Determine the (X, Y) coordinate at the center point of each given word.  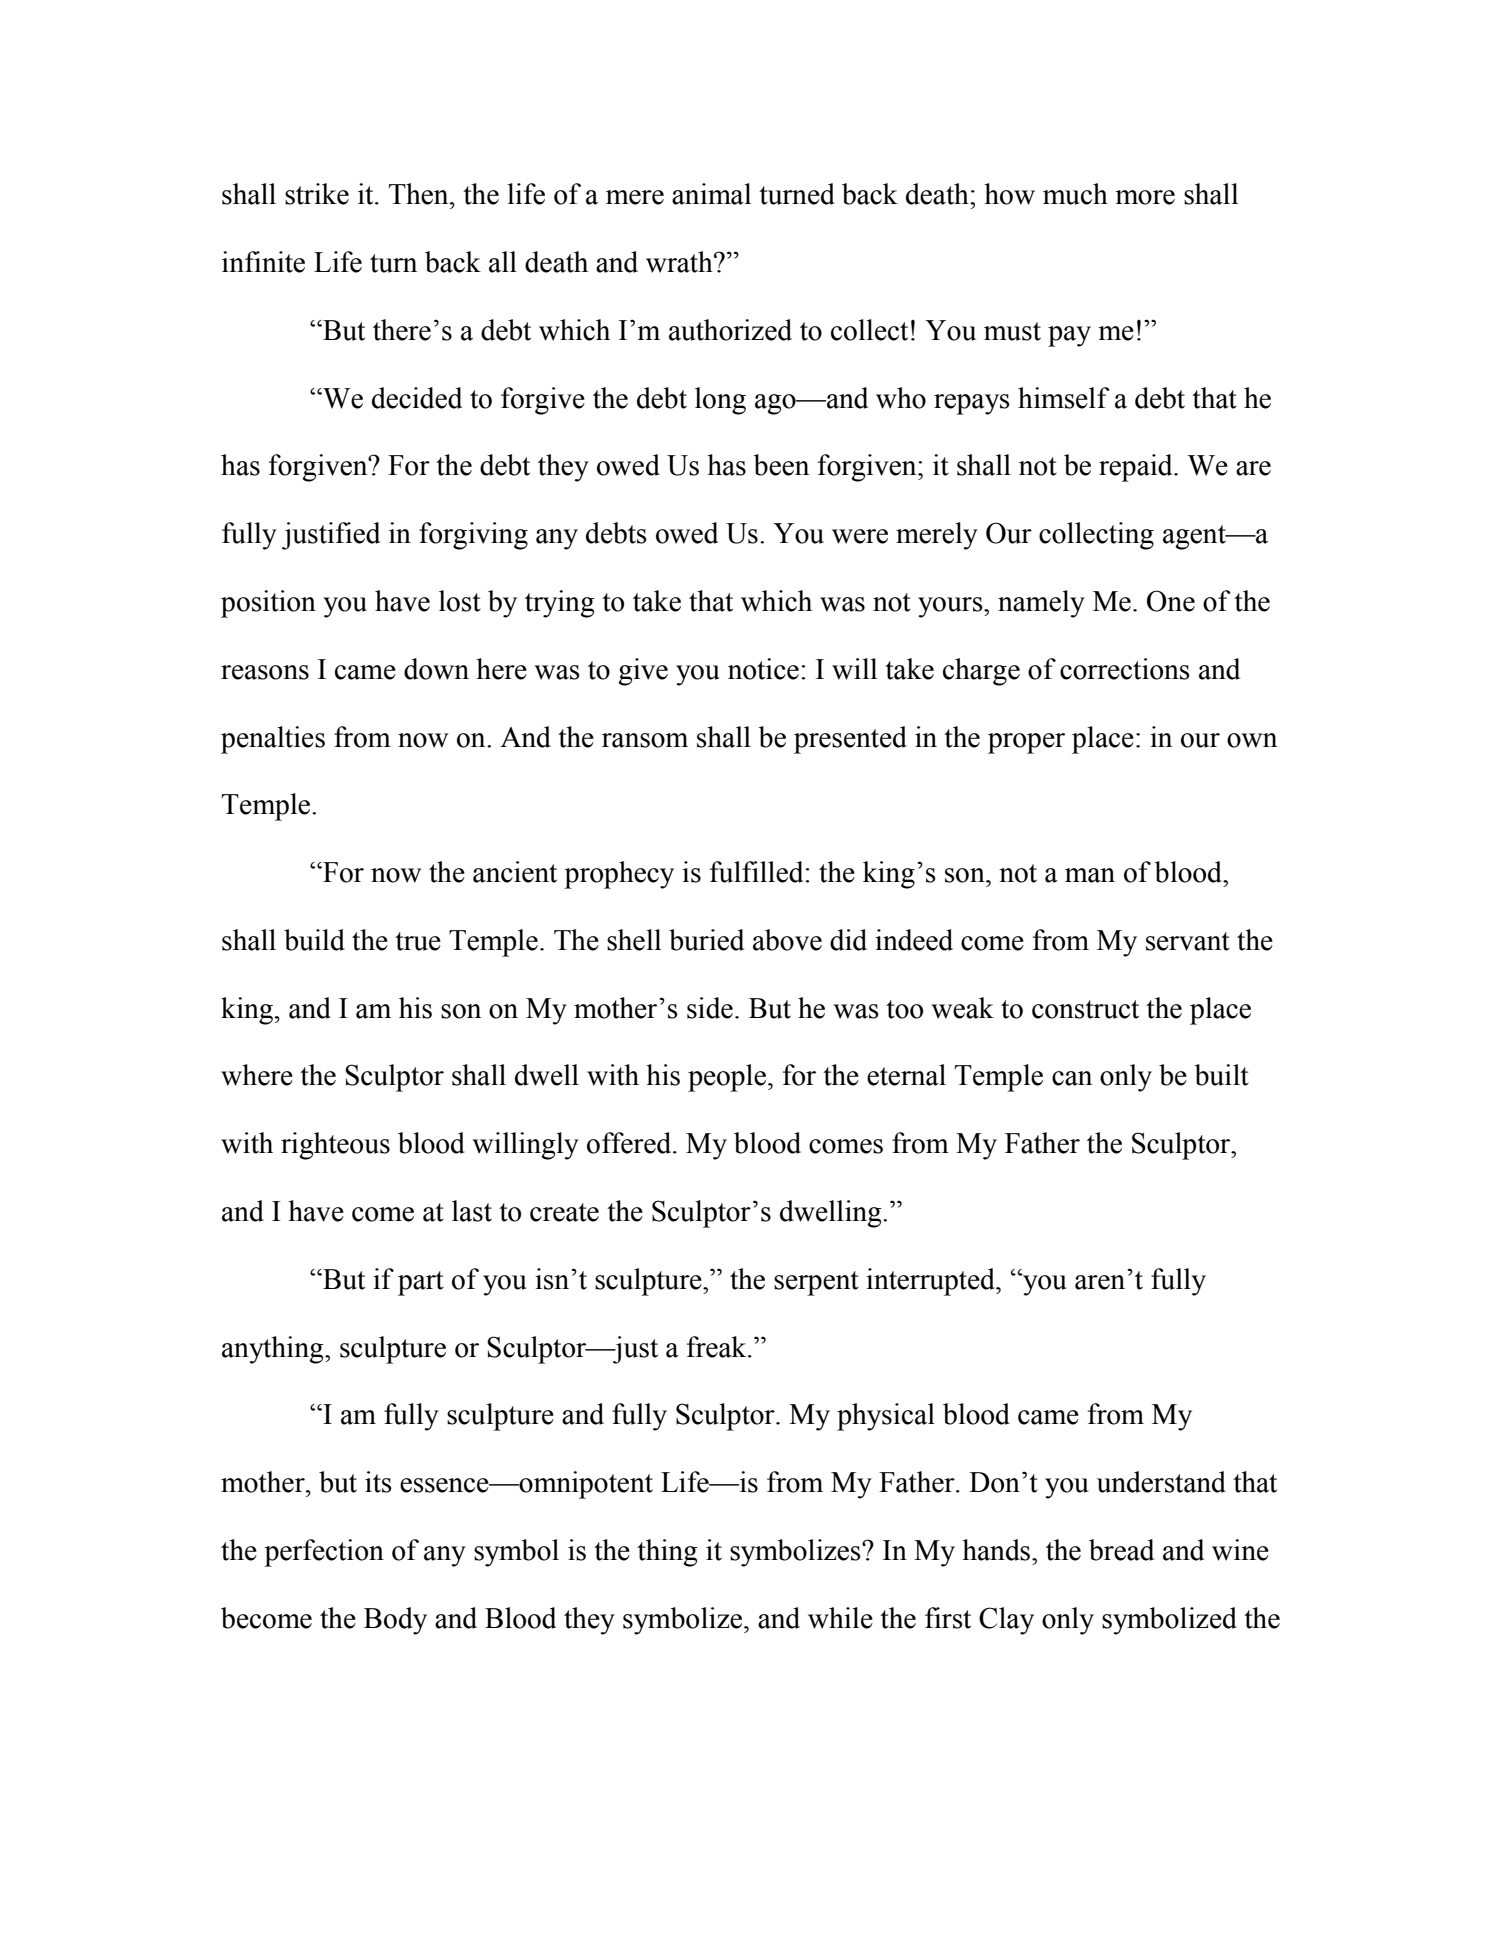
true (418, 941)
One (1171, 601)
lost (460, 601)
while (840, 1618)
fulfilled (758, 872)
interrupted (931, 1282)
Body (395, 1621)
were (860, 536)
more (1145, 197)
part (421, 1283)
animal (711, 194)
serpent (816, 1283)
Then (420, 194)
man (1090, 875)
